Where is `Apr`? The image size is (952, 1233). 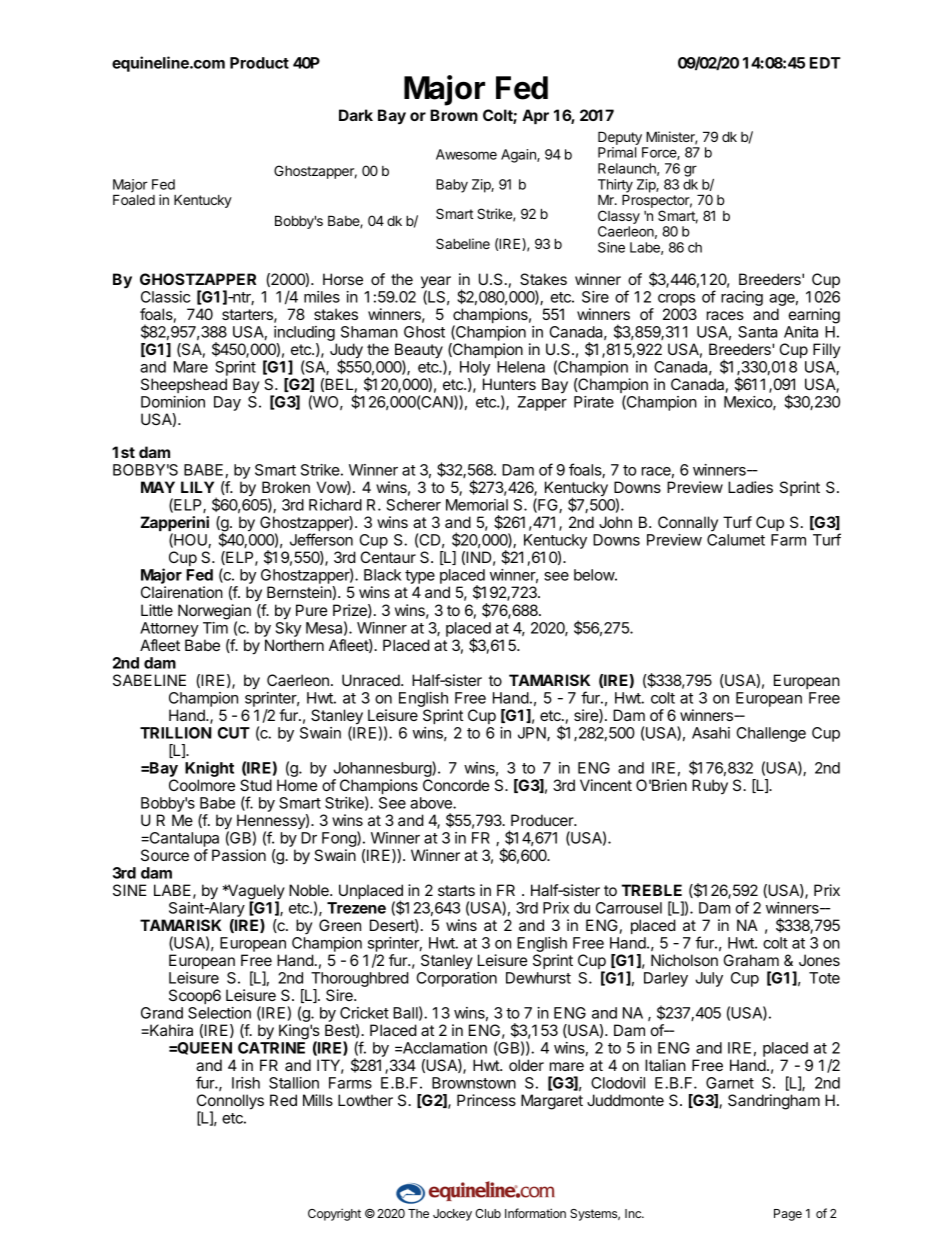 Apr is located at coordinates (535, 116).
